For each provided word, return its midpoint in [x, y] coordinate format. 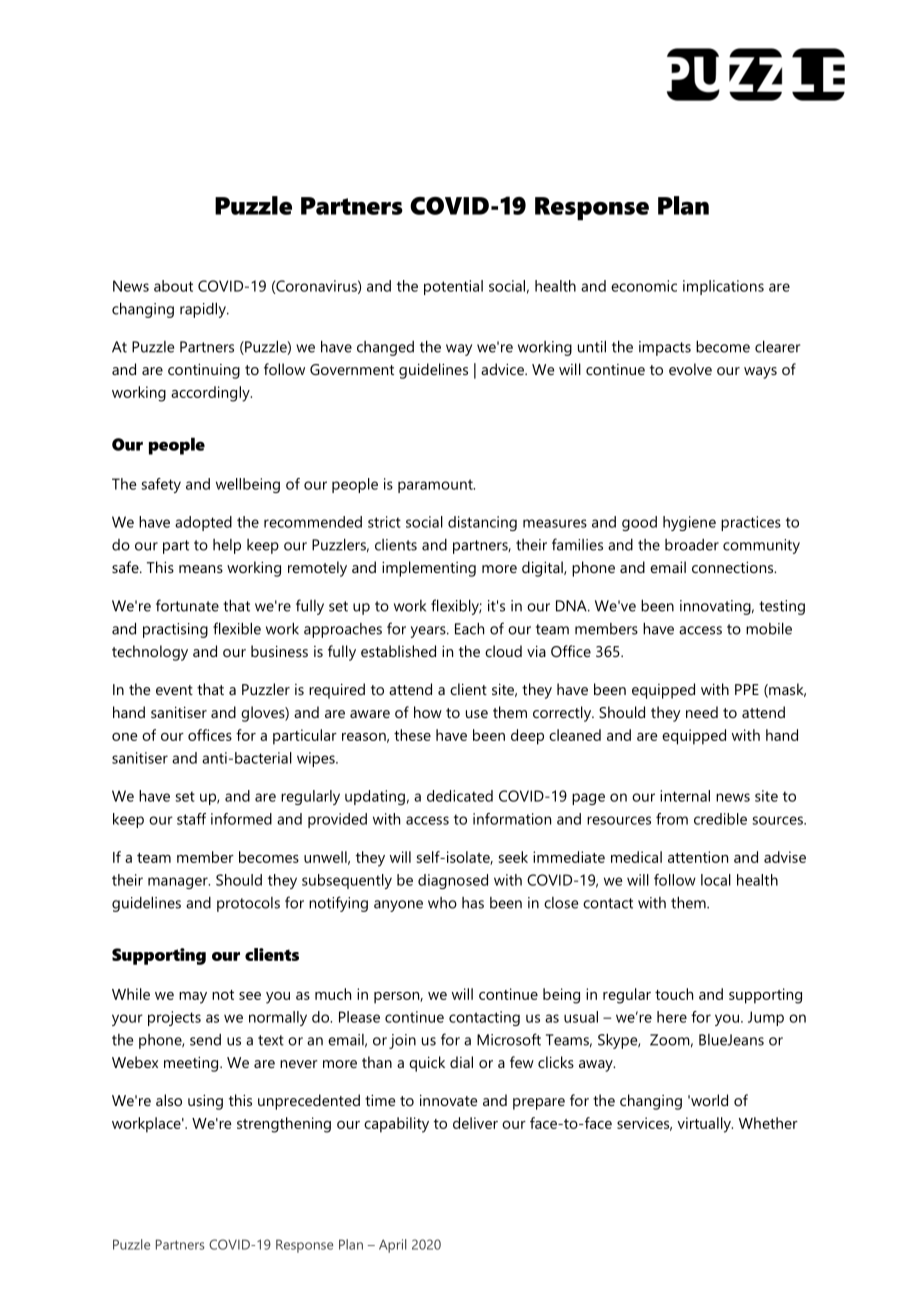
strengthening [284, 1125]
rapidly [204, 310]
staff [191, 819]
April [392, 1246]
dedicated [460, 796]
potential [453, 287]
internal [685, 796]
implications [723, 287]
